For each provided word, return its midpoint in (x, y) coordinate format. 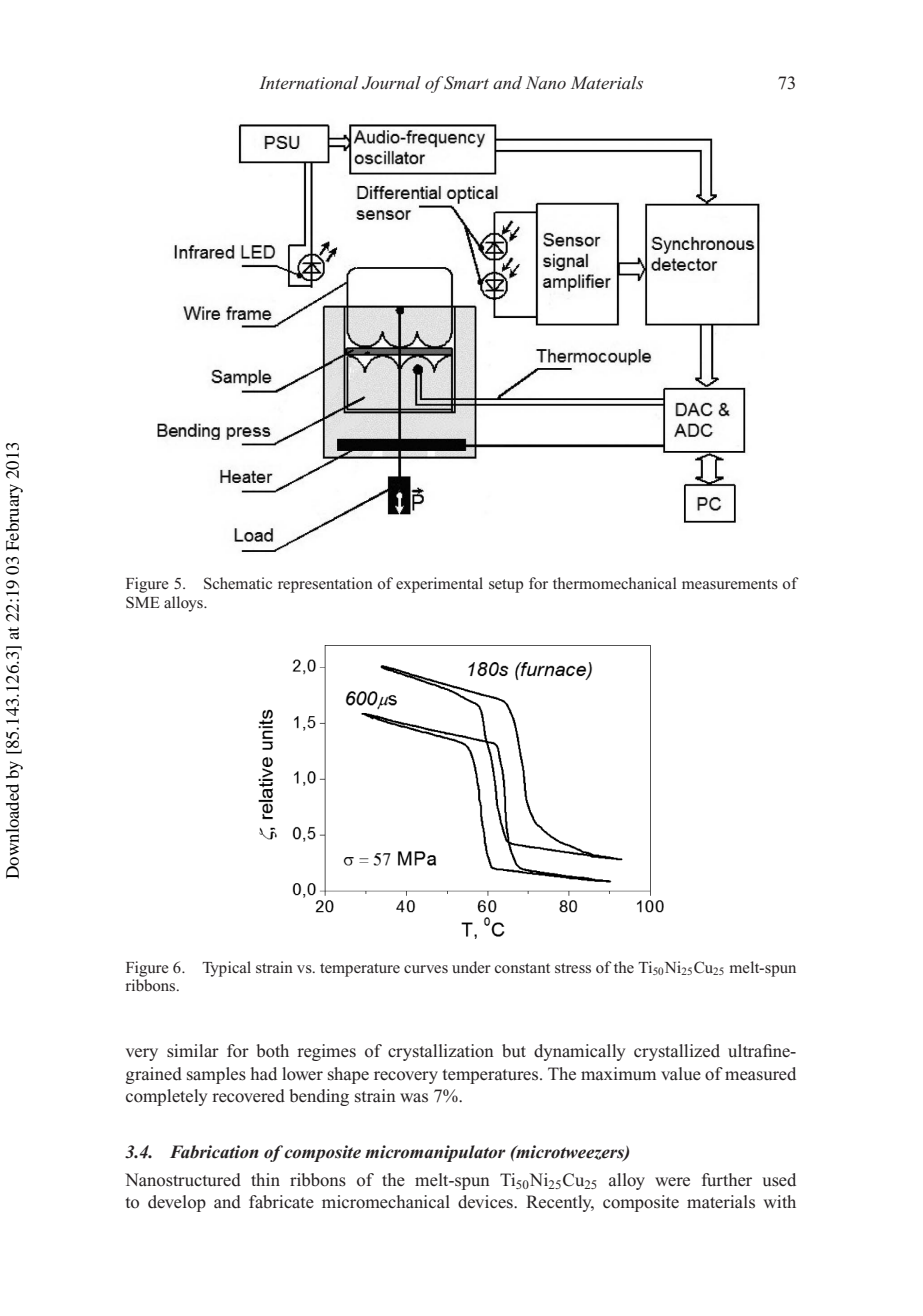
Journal (391, 83)
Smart (465, 83)
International (308, 82)
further (727, 1180)
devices (486, 1202)
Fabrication (214, 1152)
